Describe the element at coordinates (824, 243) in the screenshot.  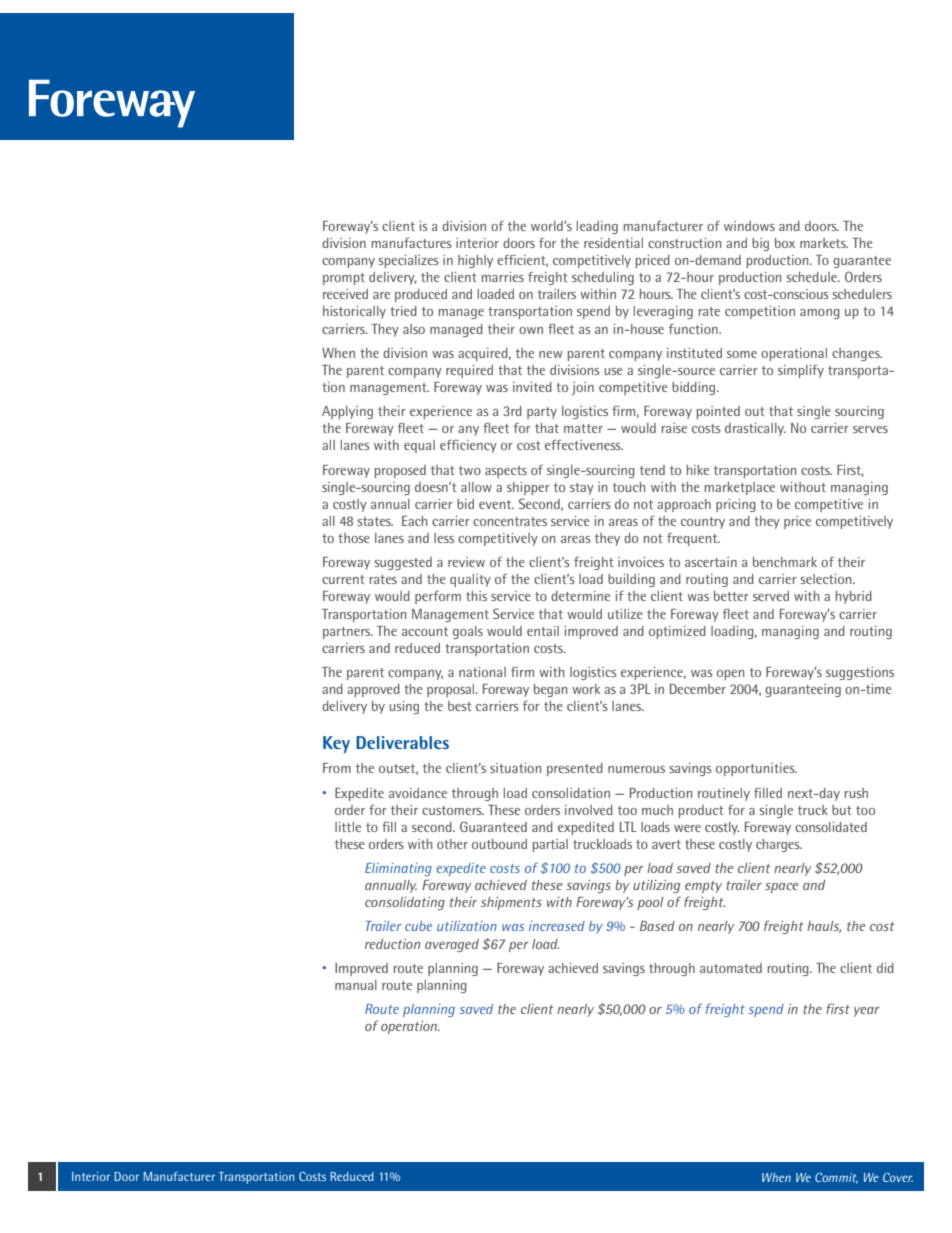
I see `markets` at that location.
